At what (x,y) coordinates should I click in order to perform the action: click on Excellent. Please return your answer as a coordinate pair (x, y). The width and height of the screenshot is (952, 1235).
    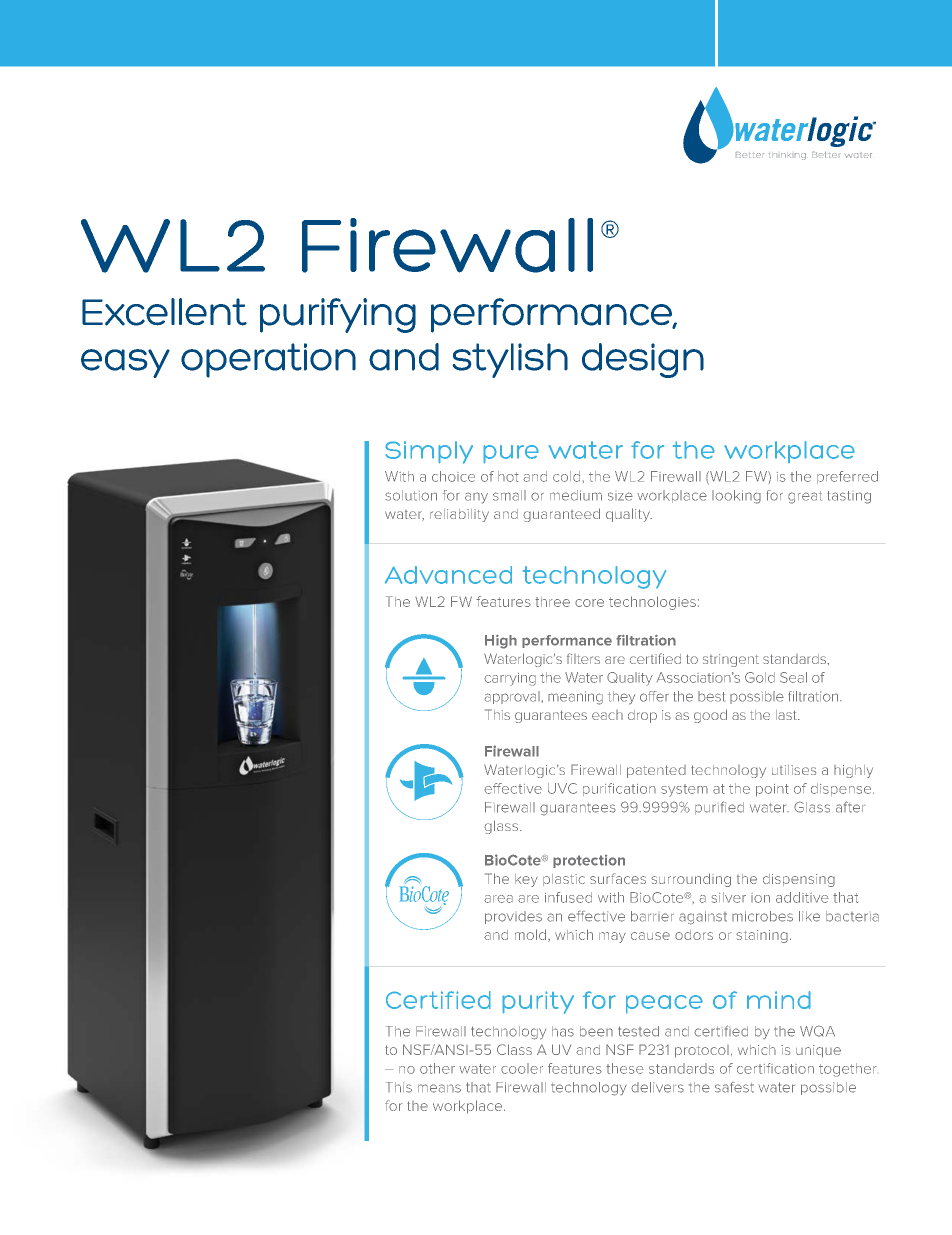
    Looking at the image, I should click on (164, 312).
